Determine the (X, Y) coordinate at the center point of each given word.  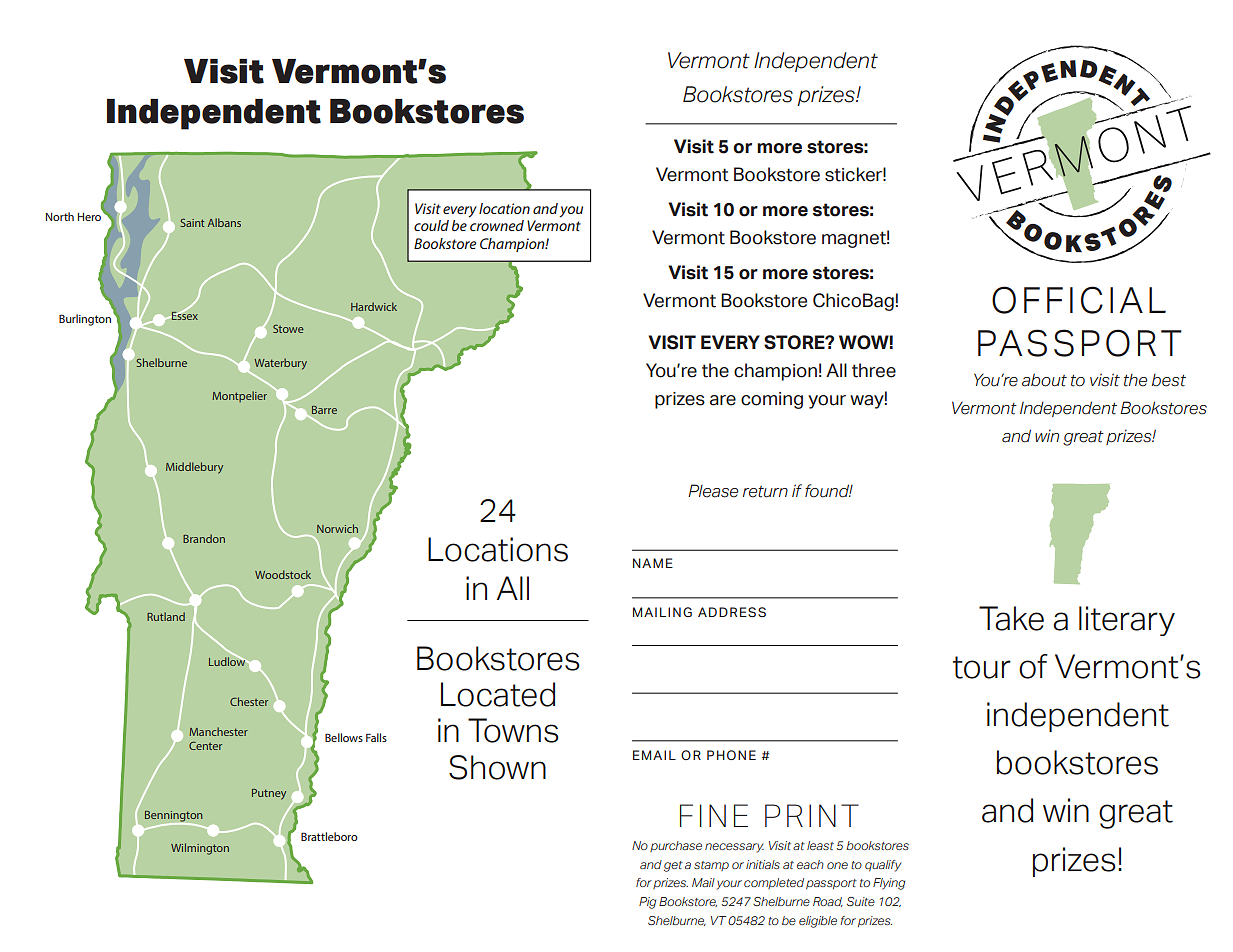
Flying (889, 884)
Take (1011, 618)
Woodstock (283, 574)
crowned (497, 225)
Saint (192, 223)
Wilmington (200, 849)
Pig (647, 903)
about (1044, 380)
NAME (653, 563)
